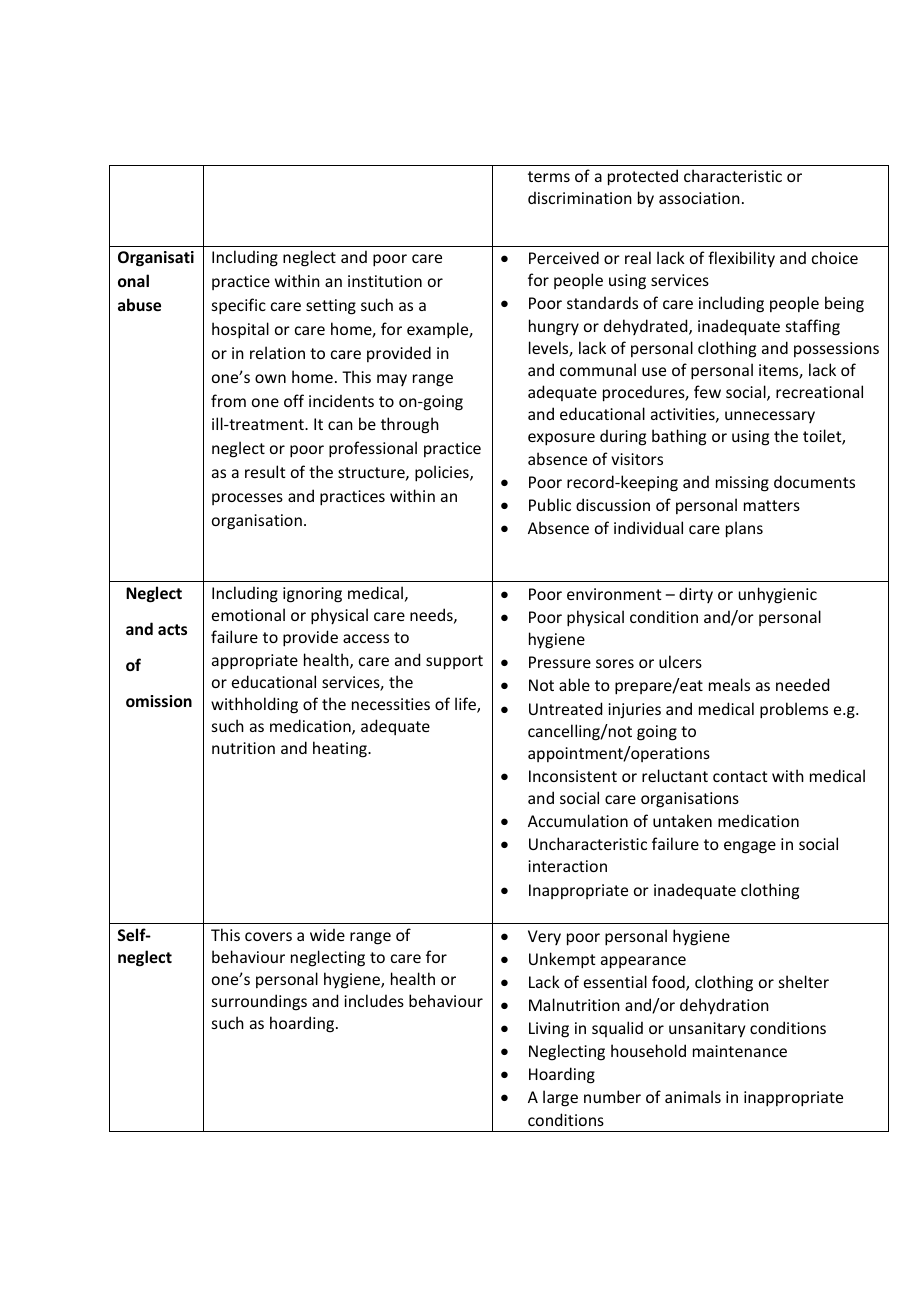 The width and height of the screenshot is (924, 1308). Describe the element at coordinates (567, 866) in the screenshot. I see `interaction` at that location.
